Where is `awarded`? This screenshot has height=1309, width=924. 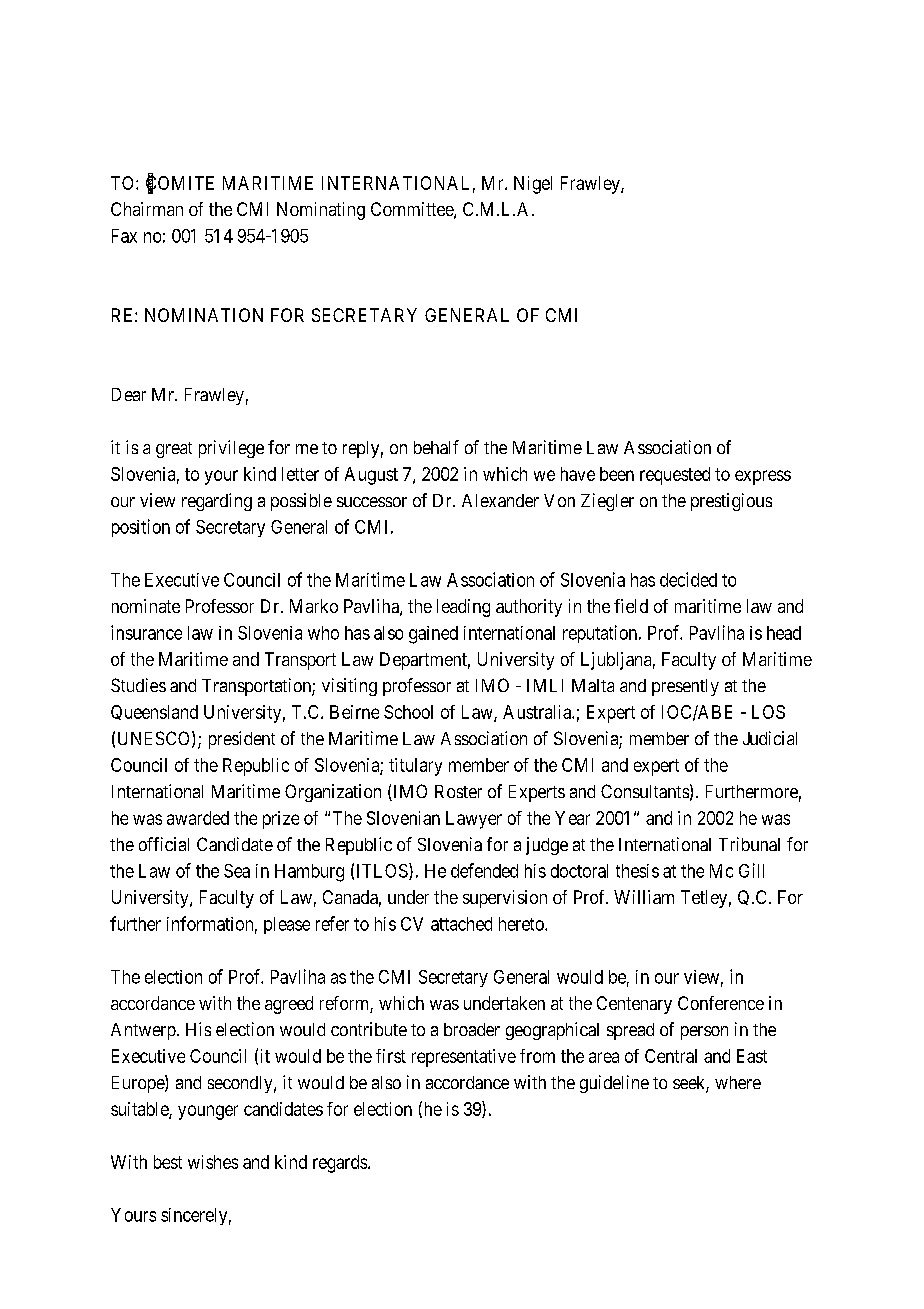 awarded is located at coordinates (198, 818).
